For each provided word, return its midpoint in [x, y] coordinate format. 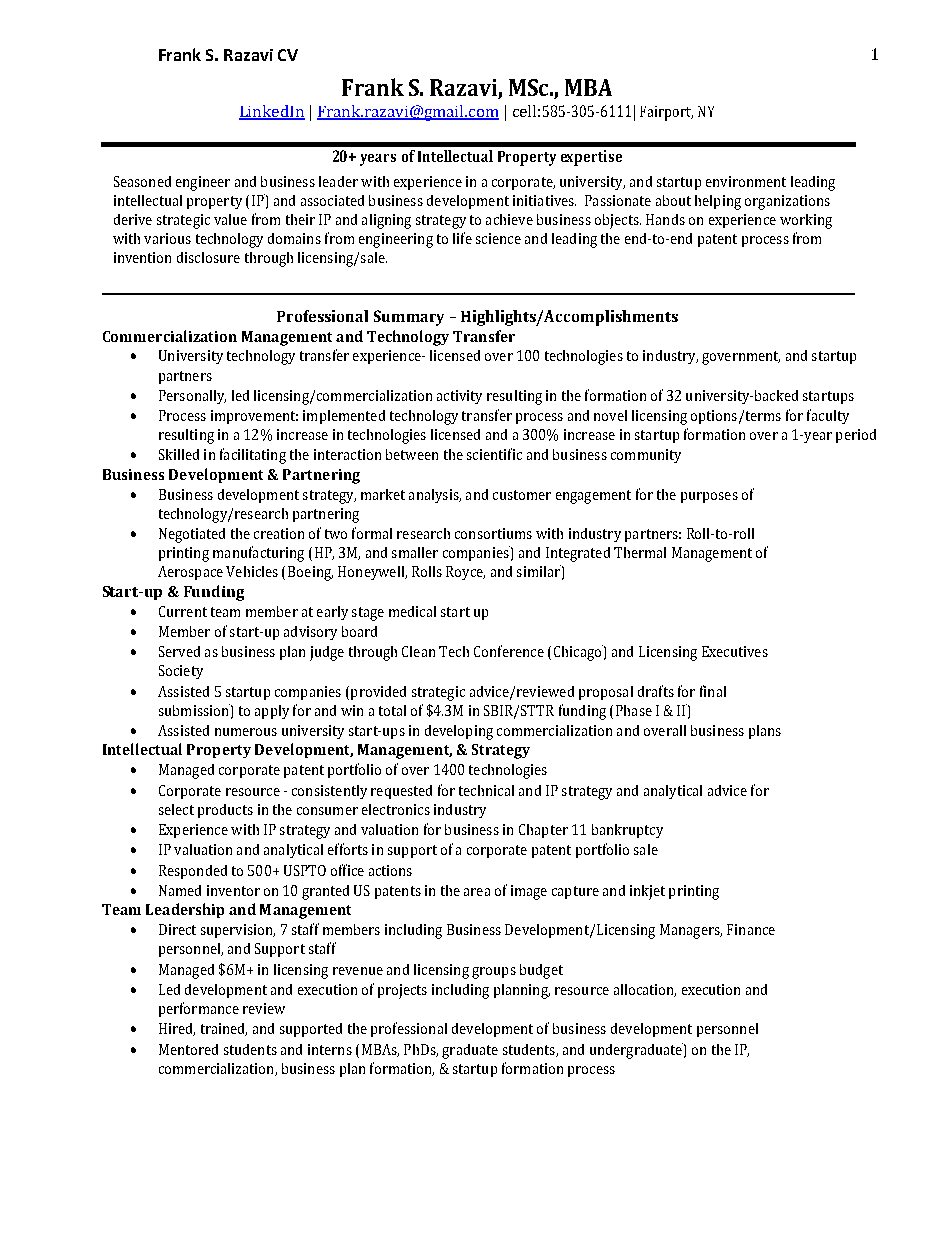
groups [494, 973]
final [713, 691]
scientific [494, 454]
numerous [246, 732]
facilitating [253, 456]
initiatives [544, 200]
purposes [709, 497]
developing [459, 732]
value [230, 219]
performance [199, 1009]
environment [746, 181]
